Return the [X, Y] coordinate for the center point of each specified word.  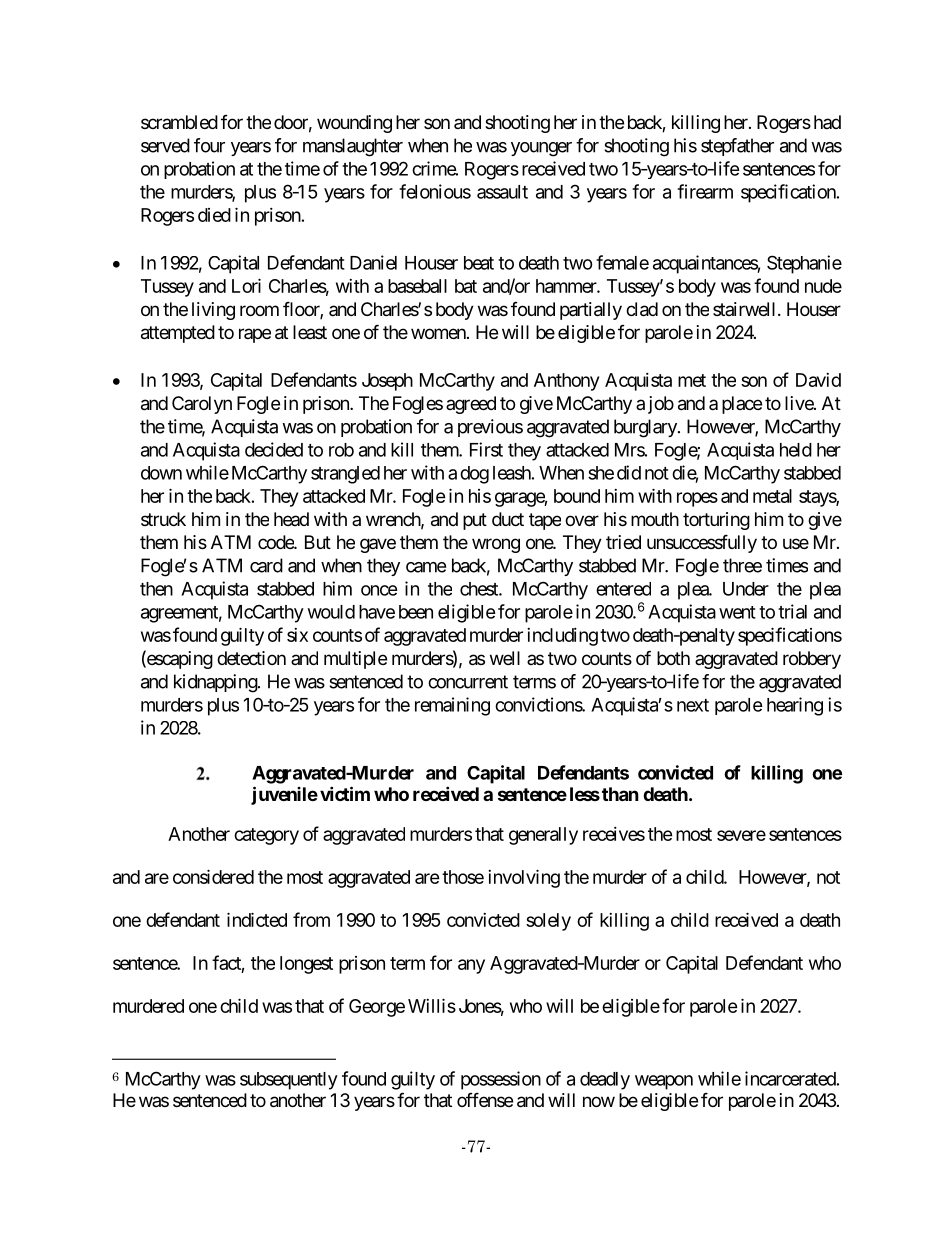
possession [501, 1080]
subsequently [289, 1081]
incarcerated [790, 1078]
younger [541, 149]
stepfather [737, 147]
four [209, 145]
